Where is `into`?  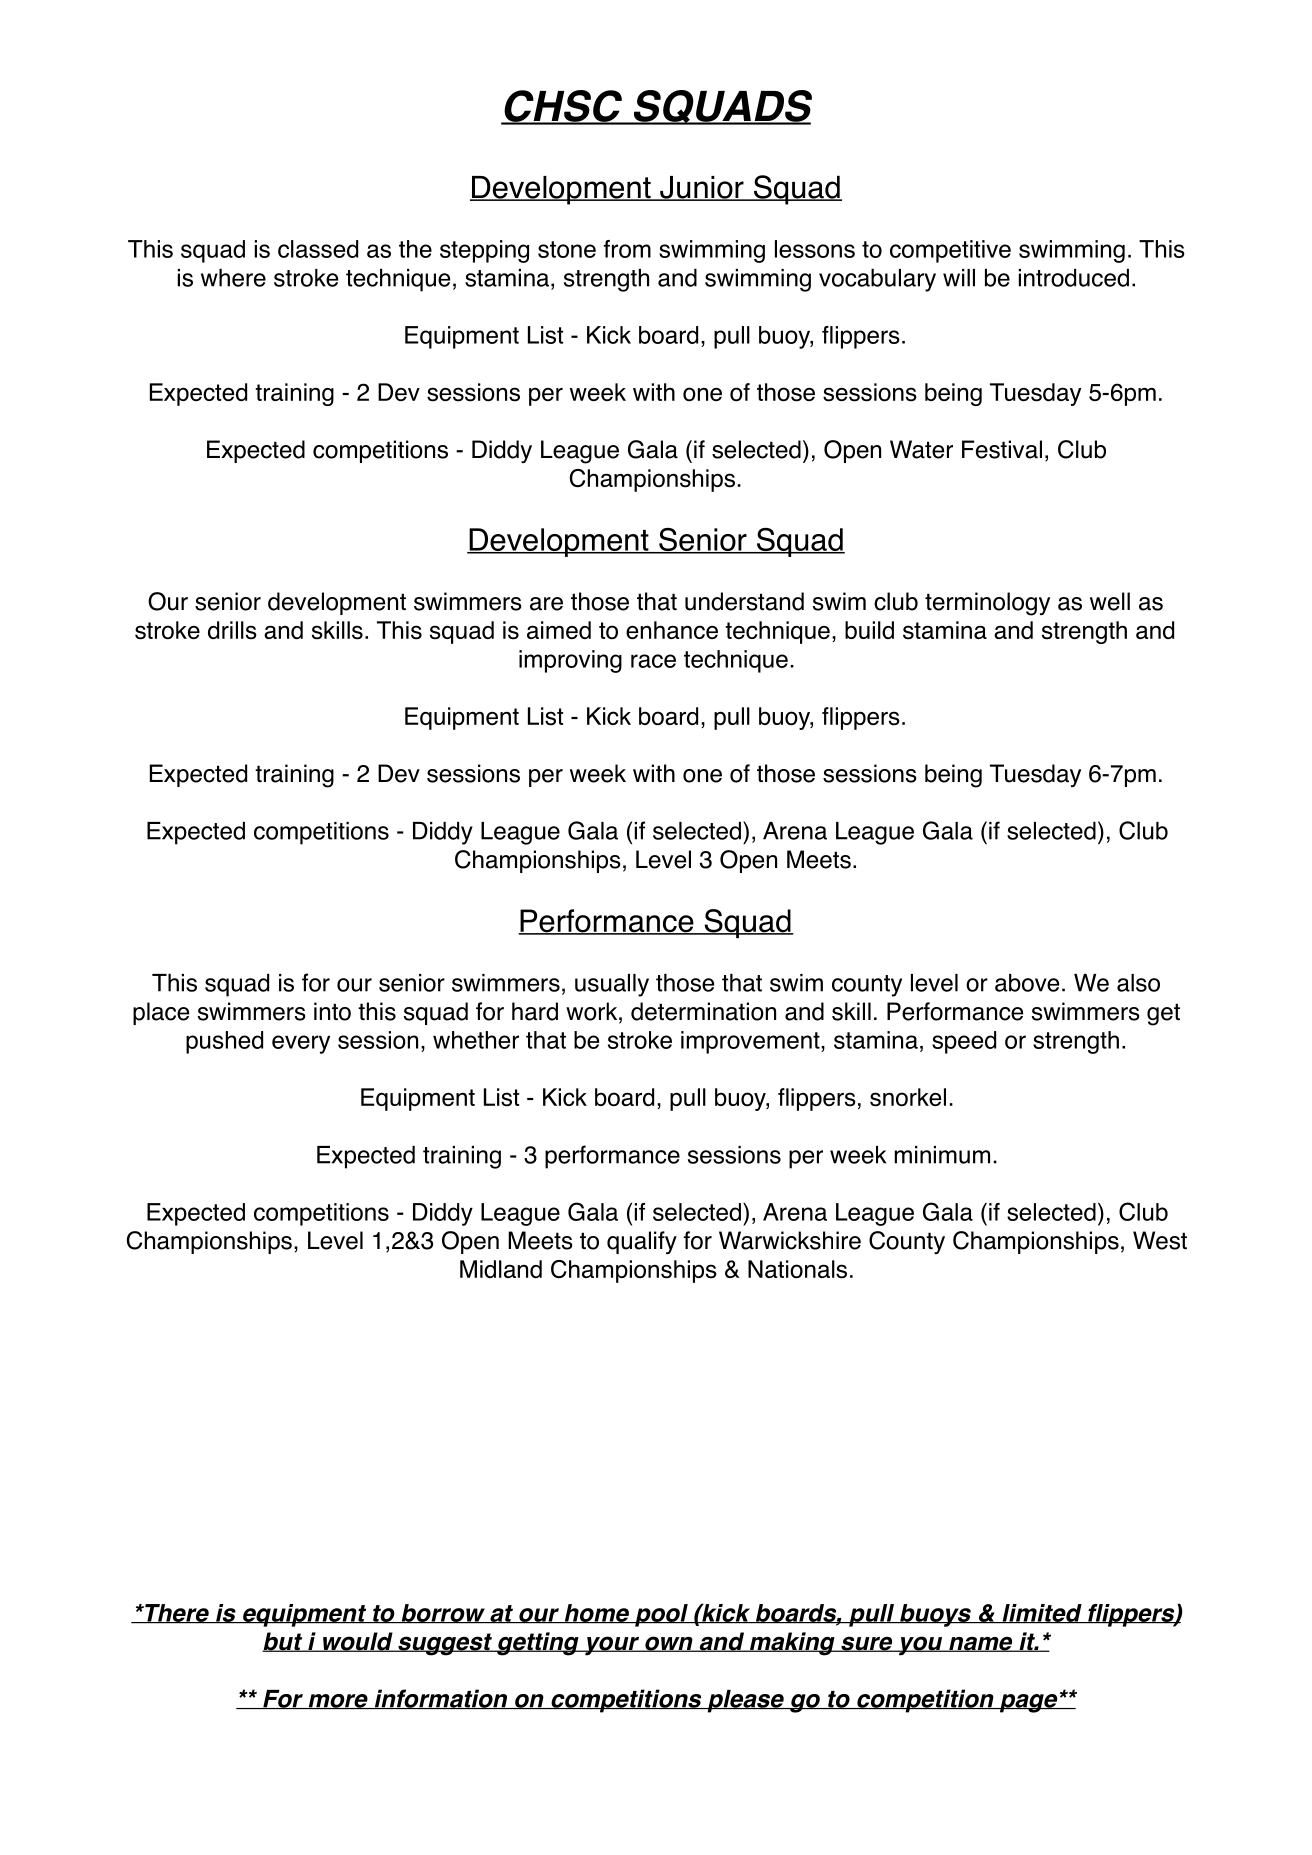
into is located at coordinates (332, 1011).
